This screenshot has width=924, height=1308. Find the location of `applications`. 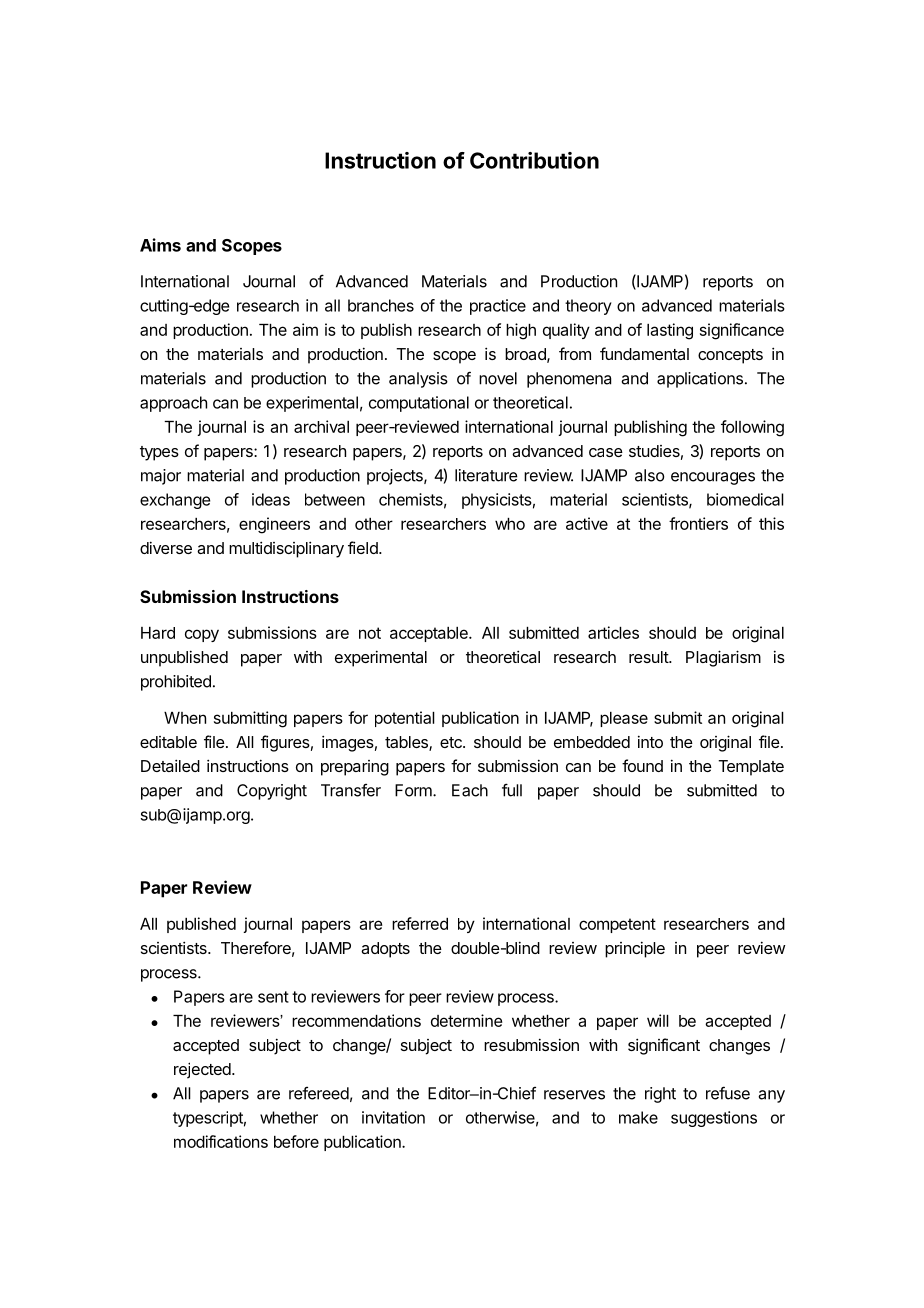

applications is located at coordinates (700, 380).
